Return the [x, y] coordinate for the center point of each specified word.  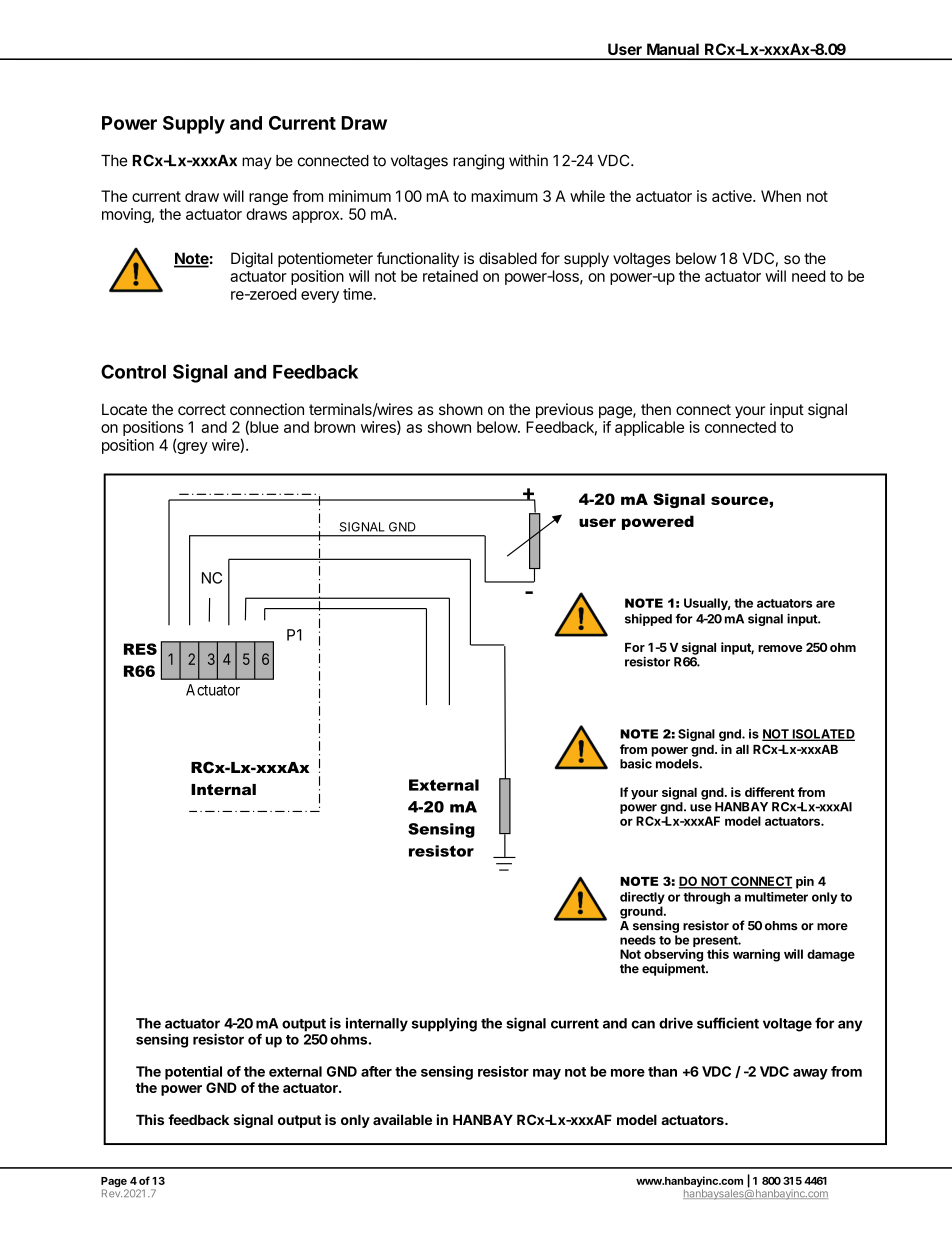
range [268, 199]
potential [193, 1073]
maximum [504, 196]
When [781, 196]
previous [565, 410]
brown [334, 427]
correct [202, 409]
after [376, 1071]
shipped [648, 619]
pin [805, 882]
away [810, 1074]
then [656, 409]
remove [780, 648]
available [402, 1119]
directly [642, 899]
